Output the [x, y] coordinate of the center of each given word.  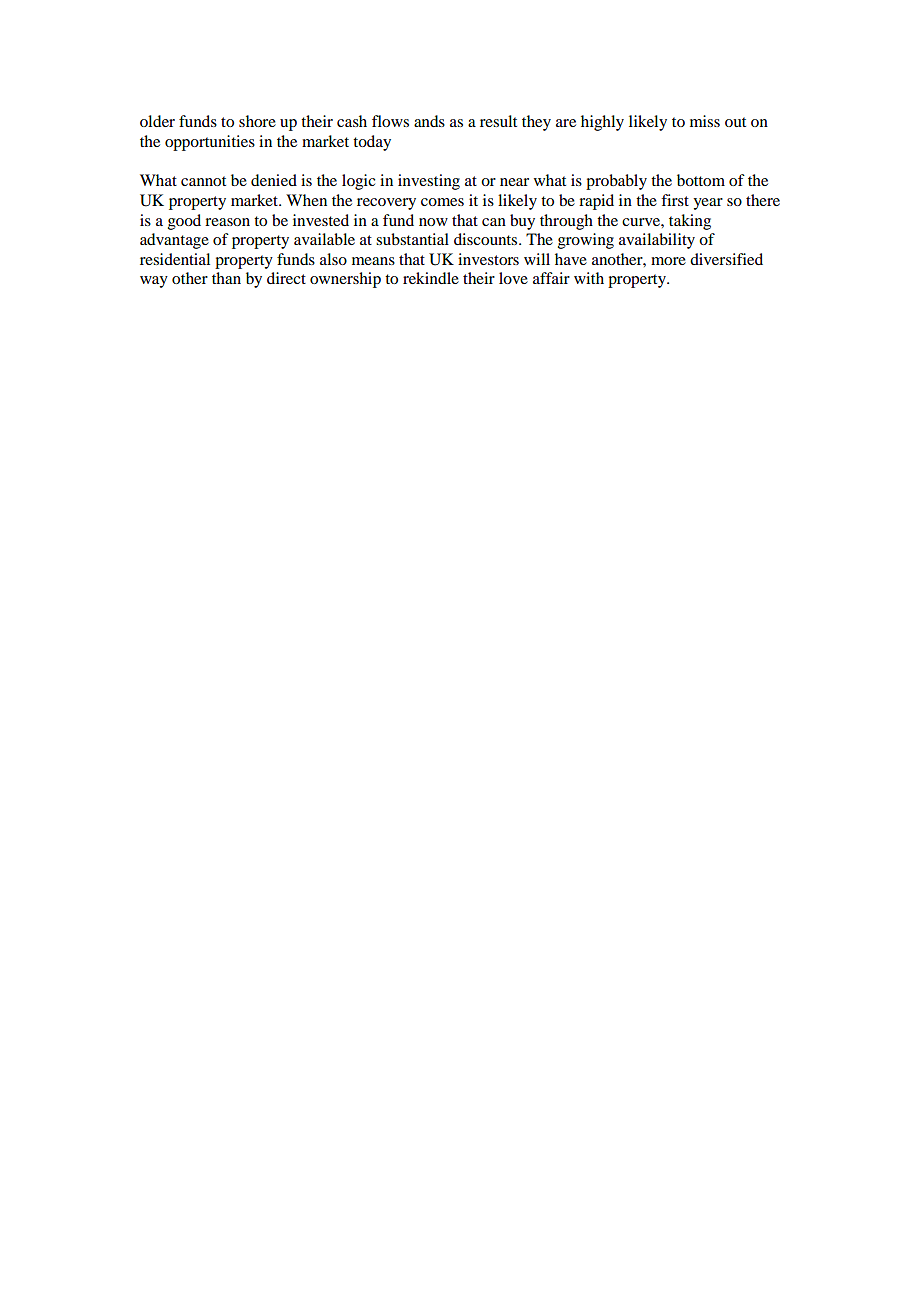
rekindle [431, 278]
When [306, 200]
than [226, 278]
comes [442, 202]
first [675, 200]
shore [257, 121]
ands [429, 121]
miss [705, 121]
